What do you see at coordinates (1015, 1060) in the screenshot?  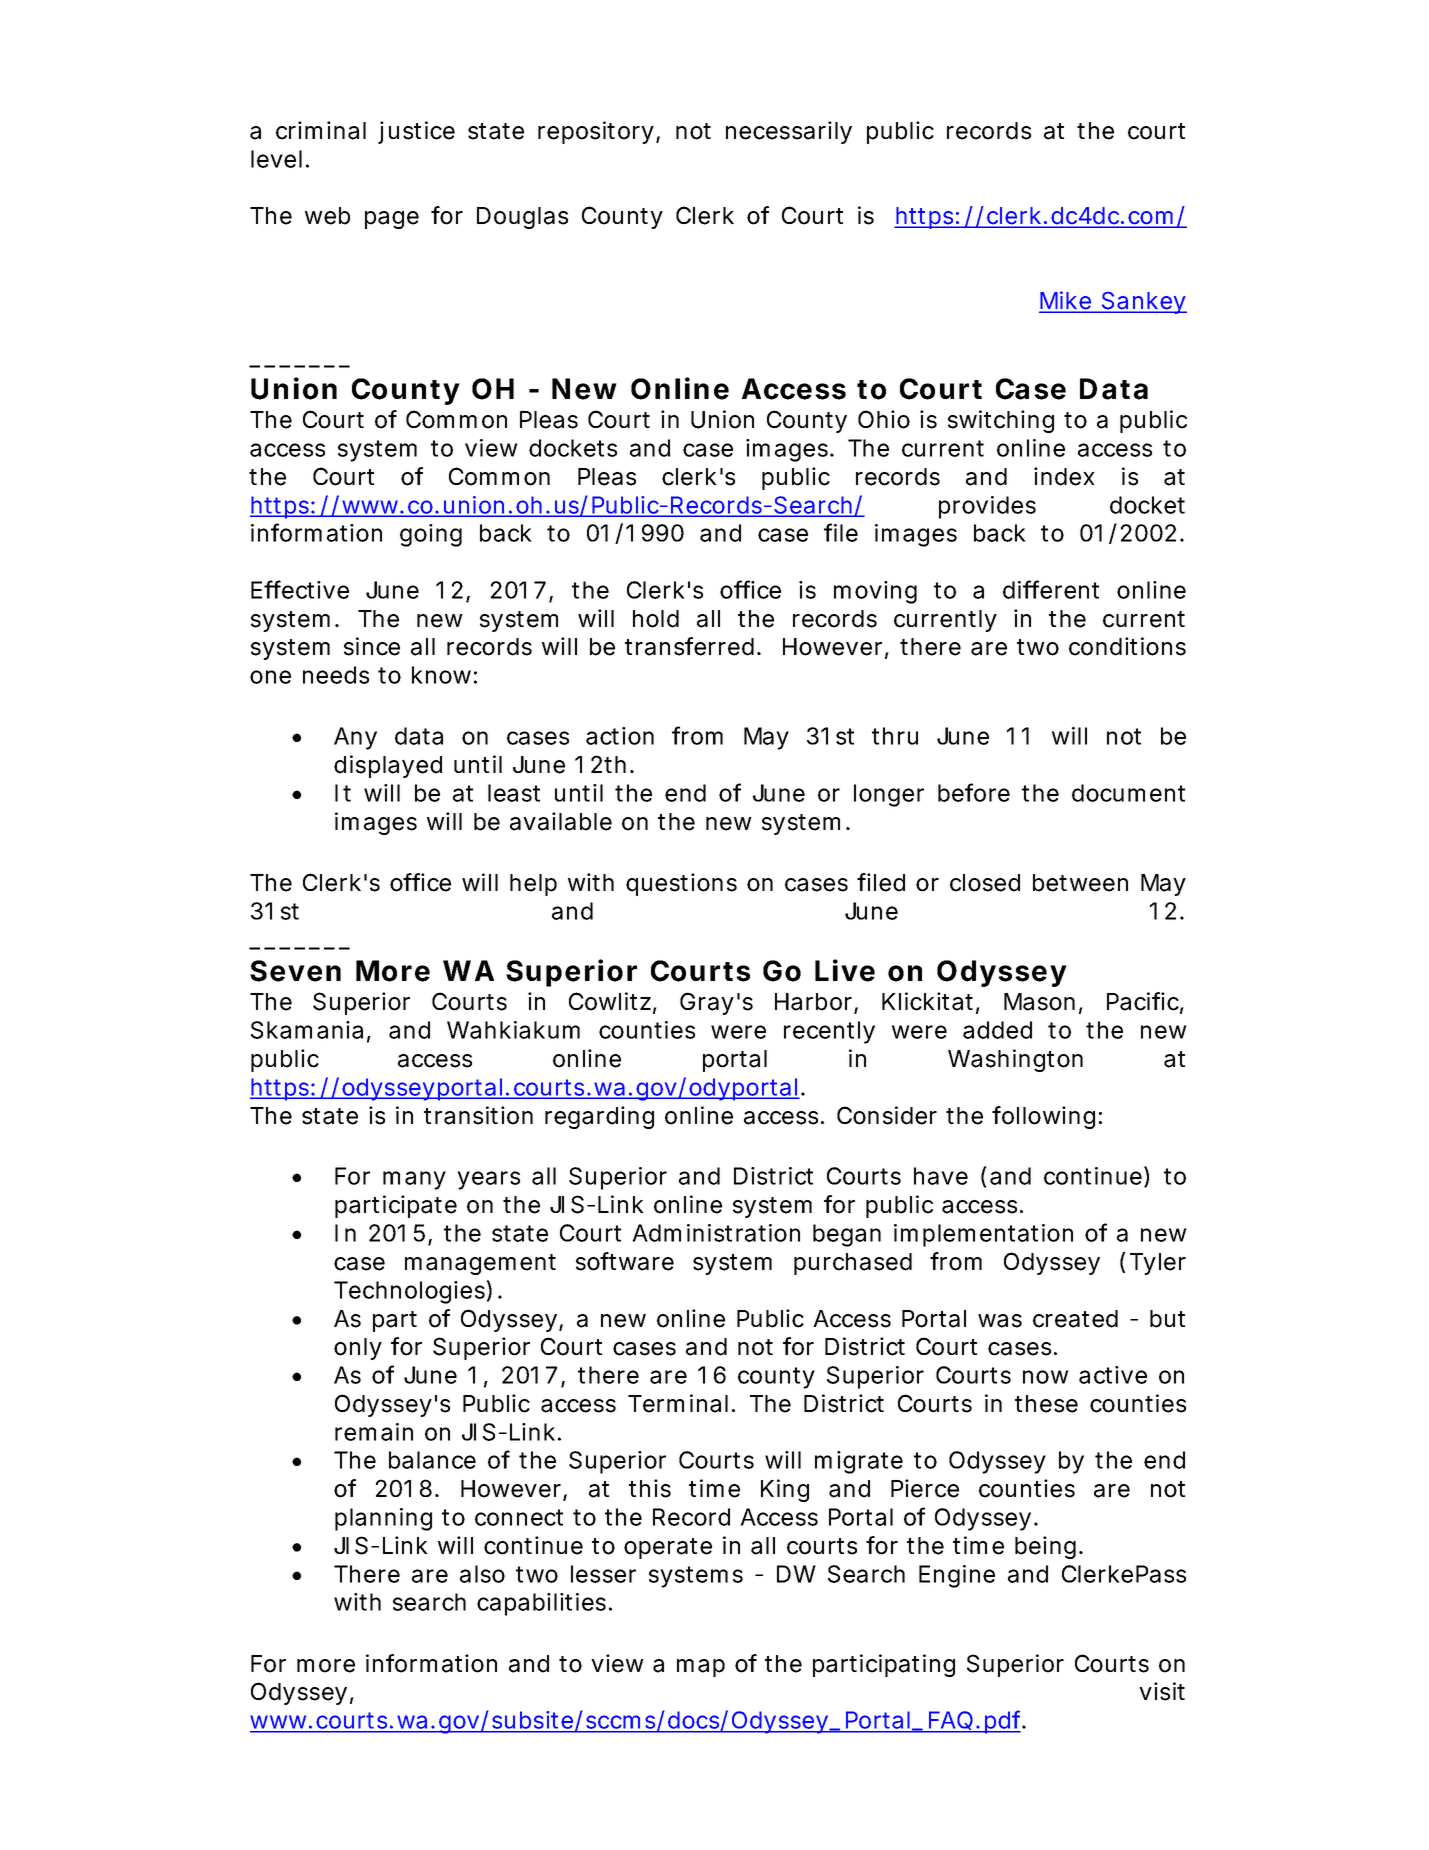 I see `Washington` at bounding box center [1015, 1060].
